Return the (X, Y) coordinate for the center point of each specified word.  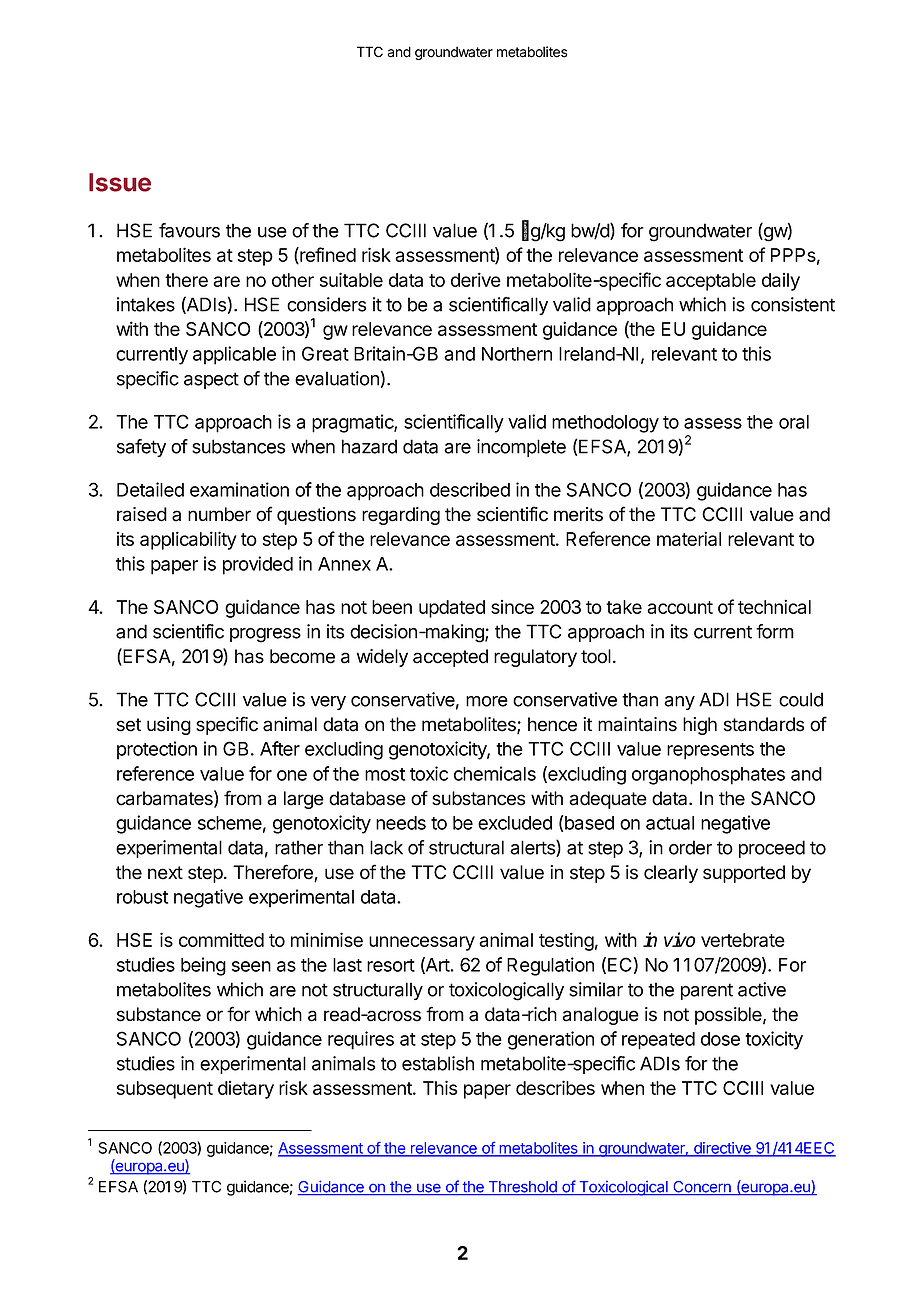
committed (221, 940)
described (470, 489)
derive (476, 279)
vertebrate (743, 940)
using (169, 726)
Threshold (522, 1188)
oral (794, 422)
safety (141, 448)
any (679, 703)
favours (189, 230)
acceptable (711, 282)
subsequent (165, 1090)
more (487, 701)
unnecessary (422, 943)
